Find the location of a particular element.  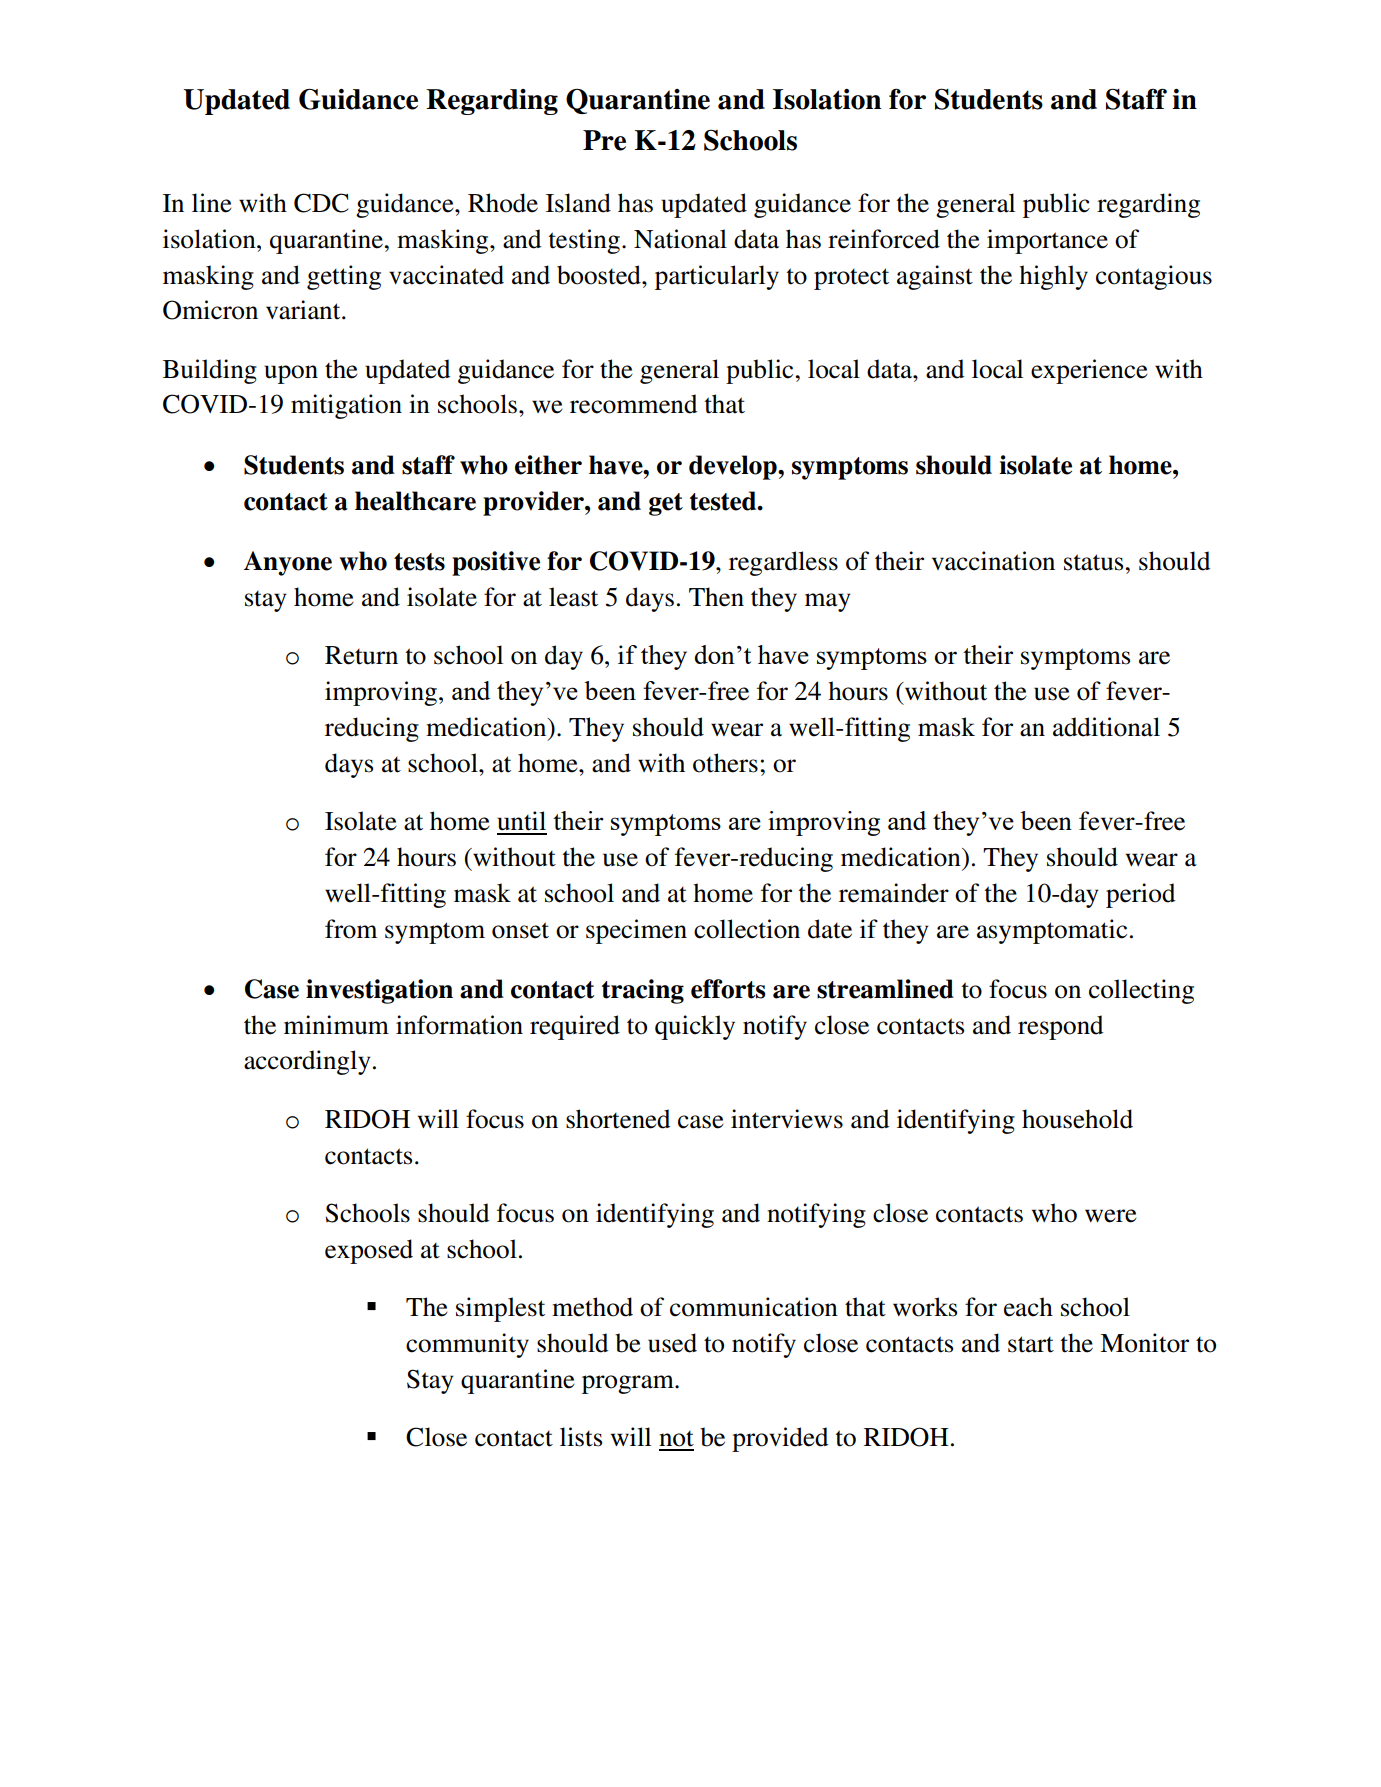

CDC is located at coordinates (321, 203).
